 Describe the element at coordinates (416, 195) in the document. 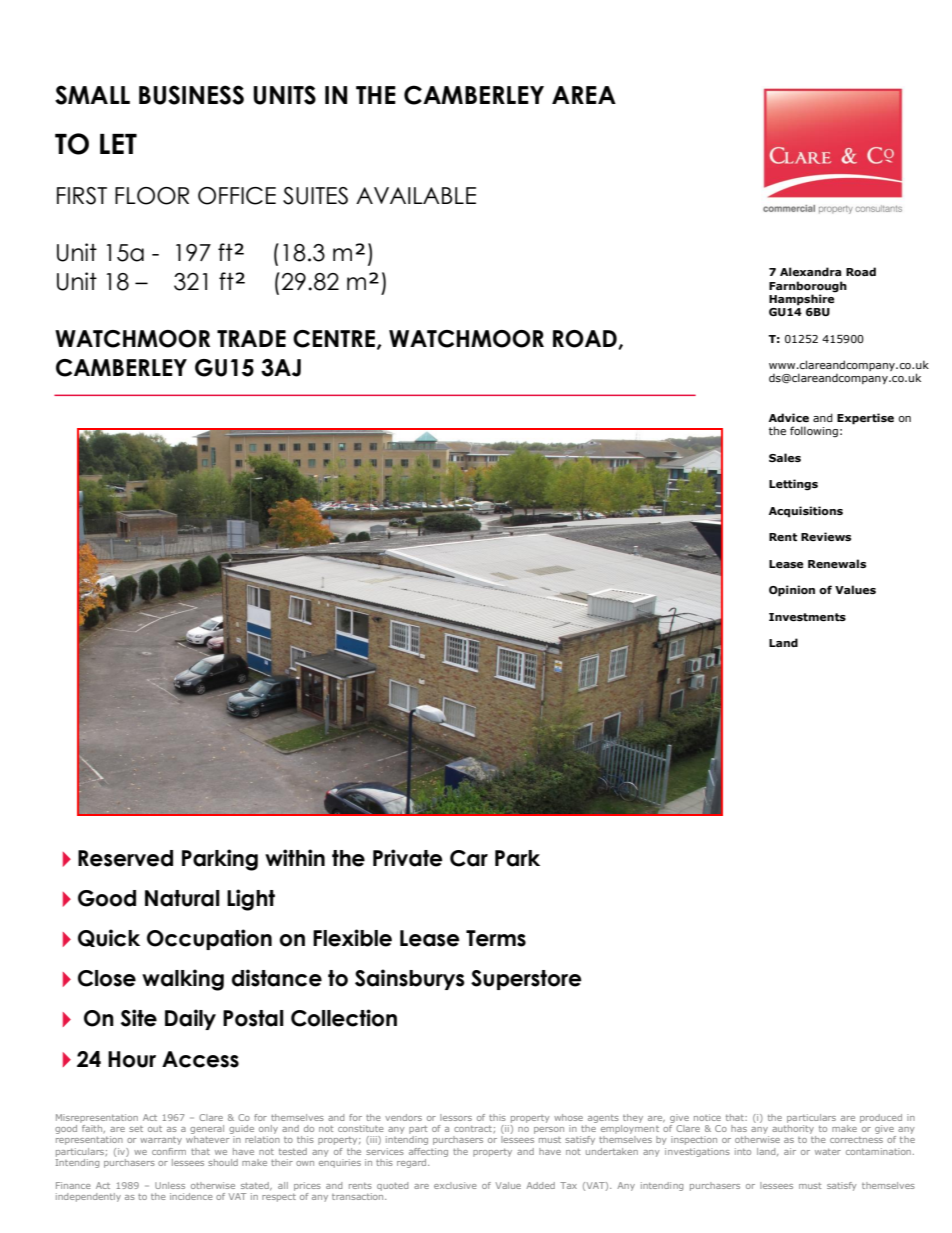

I see `AVAILABLE` at that location.
